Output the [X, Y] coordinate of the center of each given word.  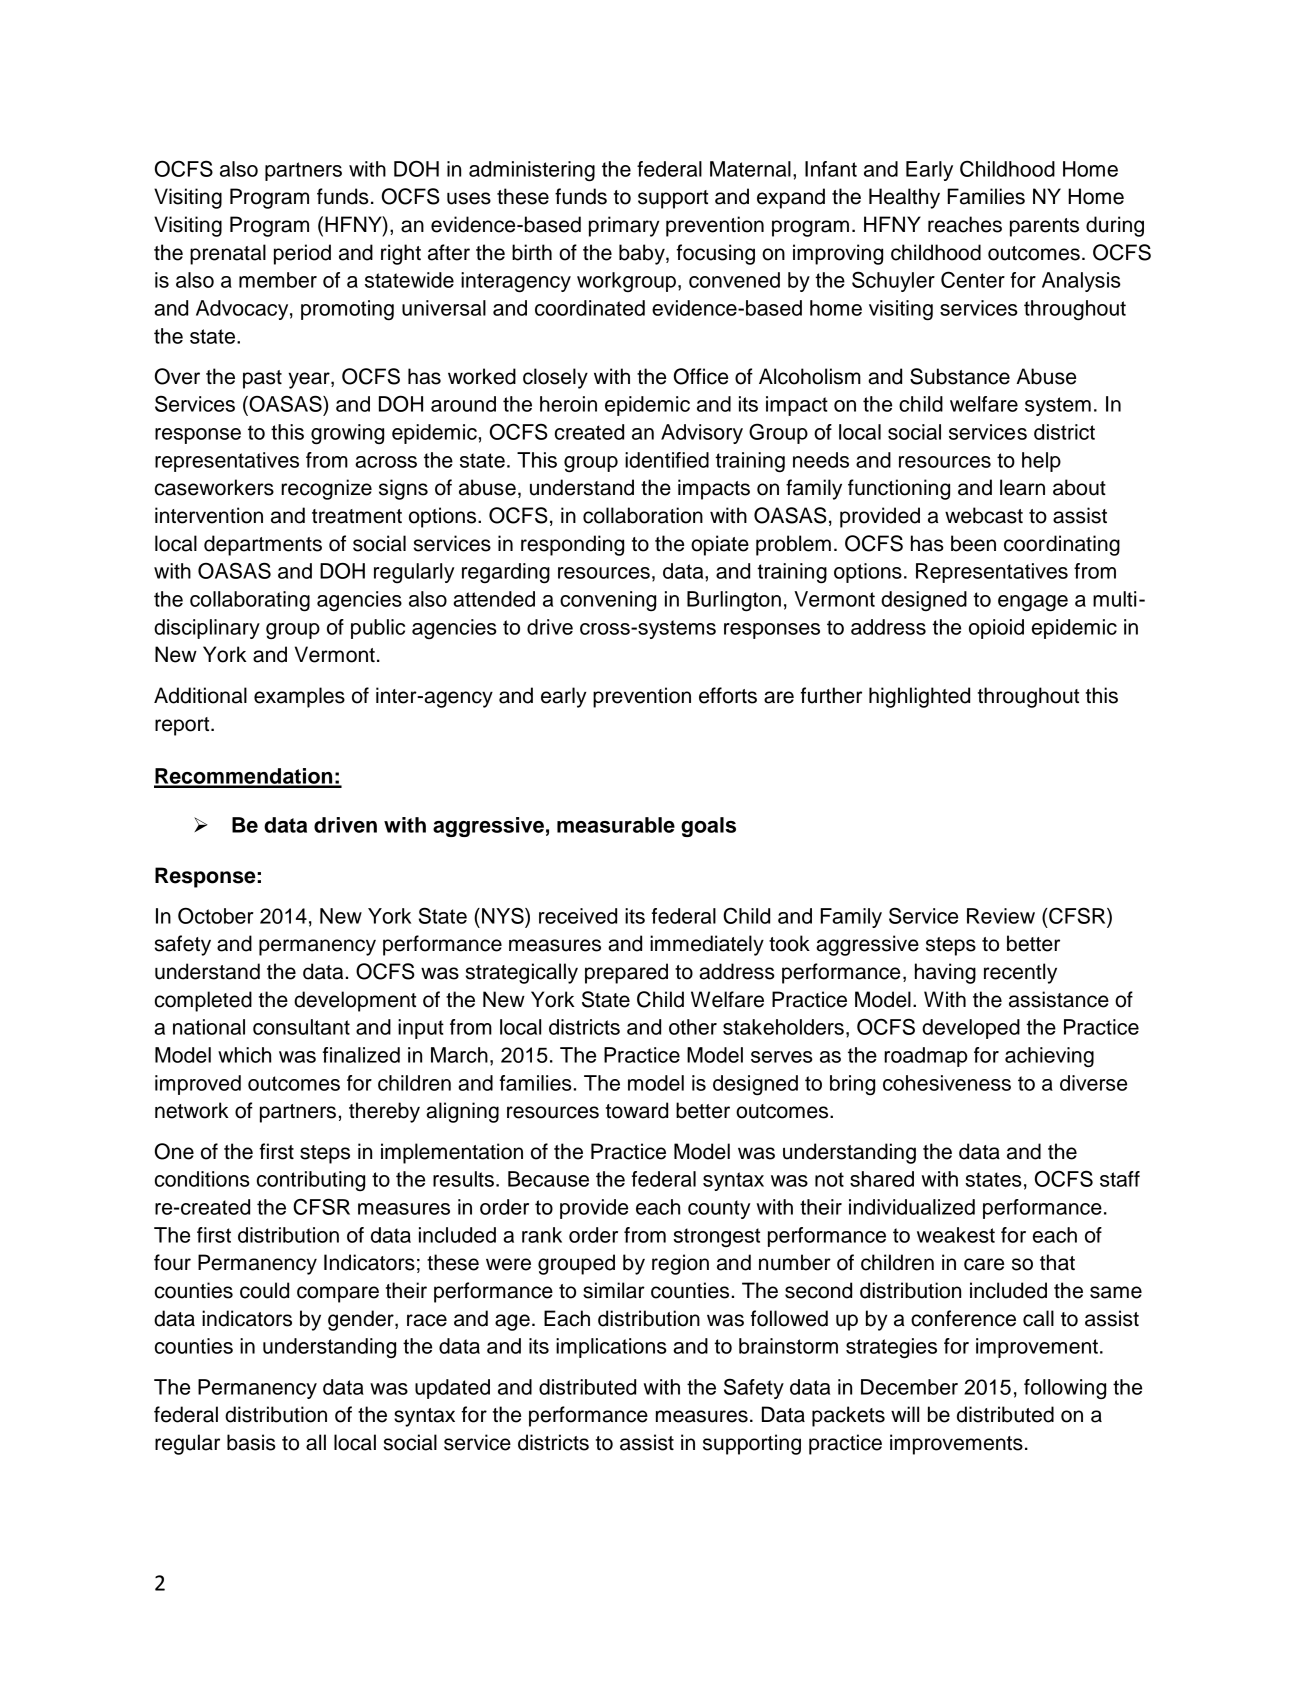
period [302, 254]
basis [251, 1442]
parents [1044, 227]
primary [624, 226]
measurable [616, 825]
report [183, 726]
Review [1001, 916]
